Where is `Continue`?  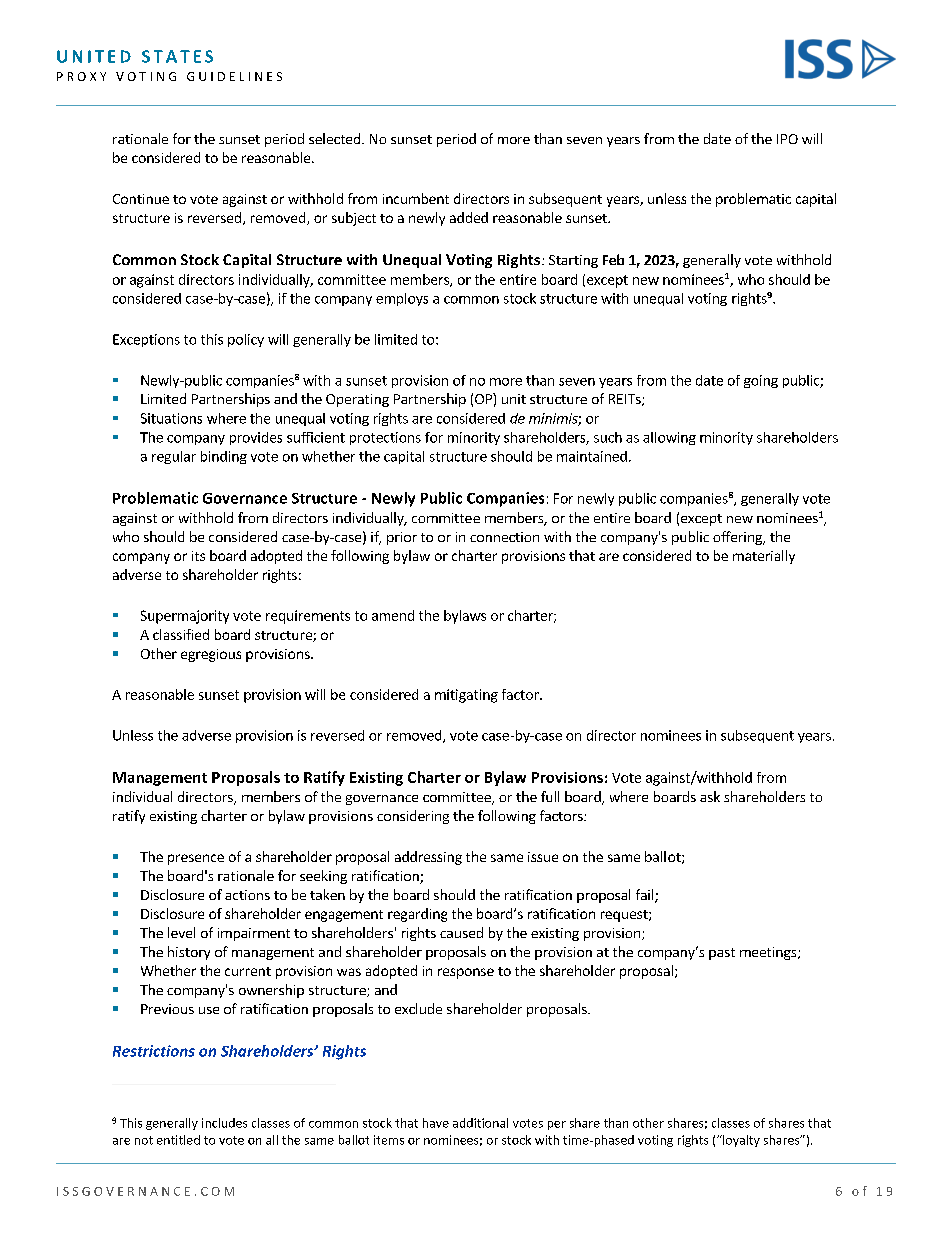 Continue is located at coordinates (141, 199).
